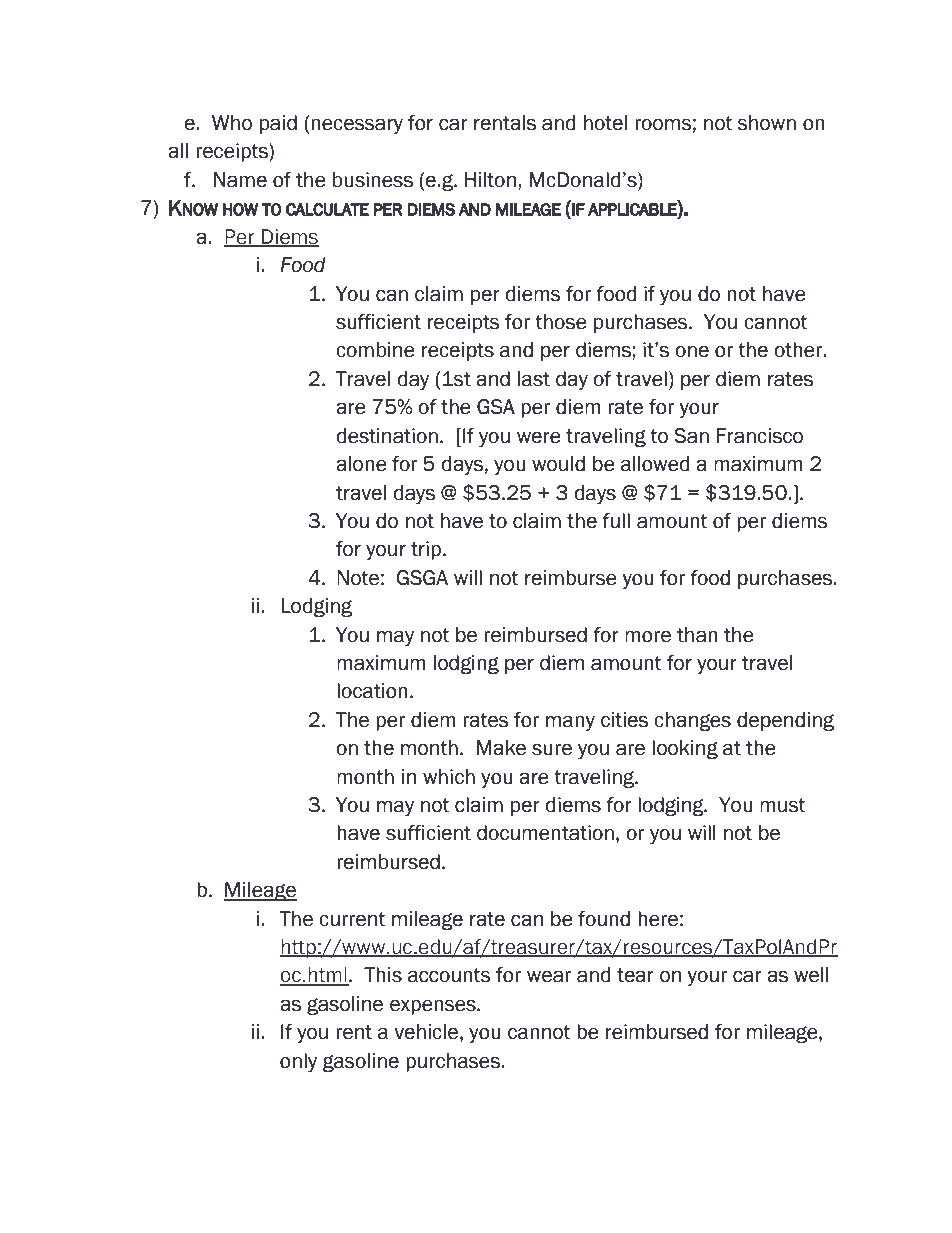  Describe the element at coordinates (298, 1062) in the screenshot. I see `only` at that location.
